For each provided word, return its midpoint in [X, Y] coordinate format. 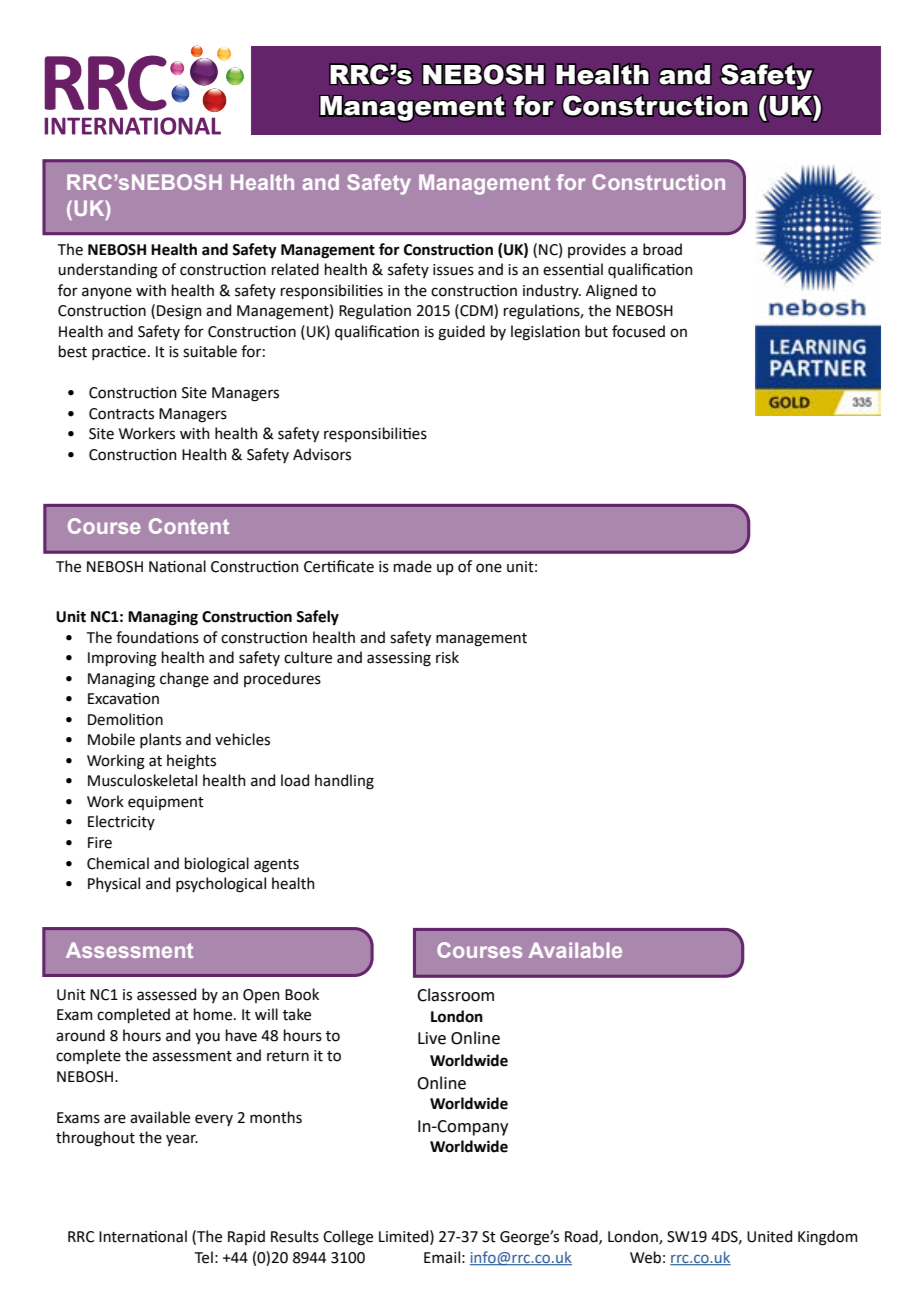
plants [160, 740]
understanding [108, 271]
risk [447, 657]
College [348, 1238]
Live [432, 1038]
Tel [204, 1257]
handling [344, 782]
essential [573, 269]
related [295, 269]
